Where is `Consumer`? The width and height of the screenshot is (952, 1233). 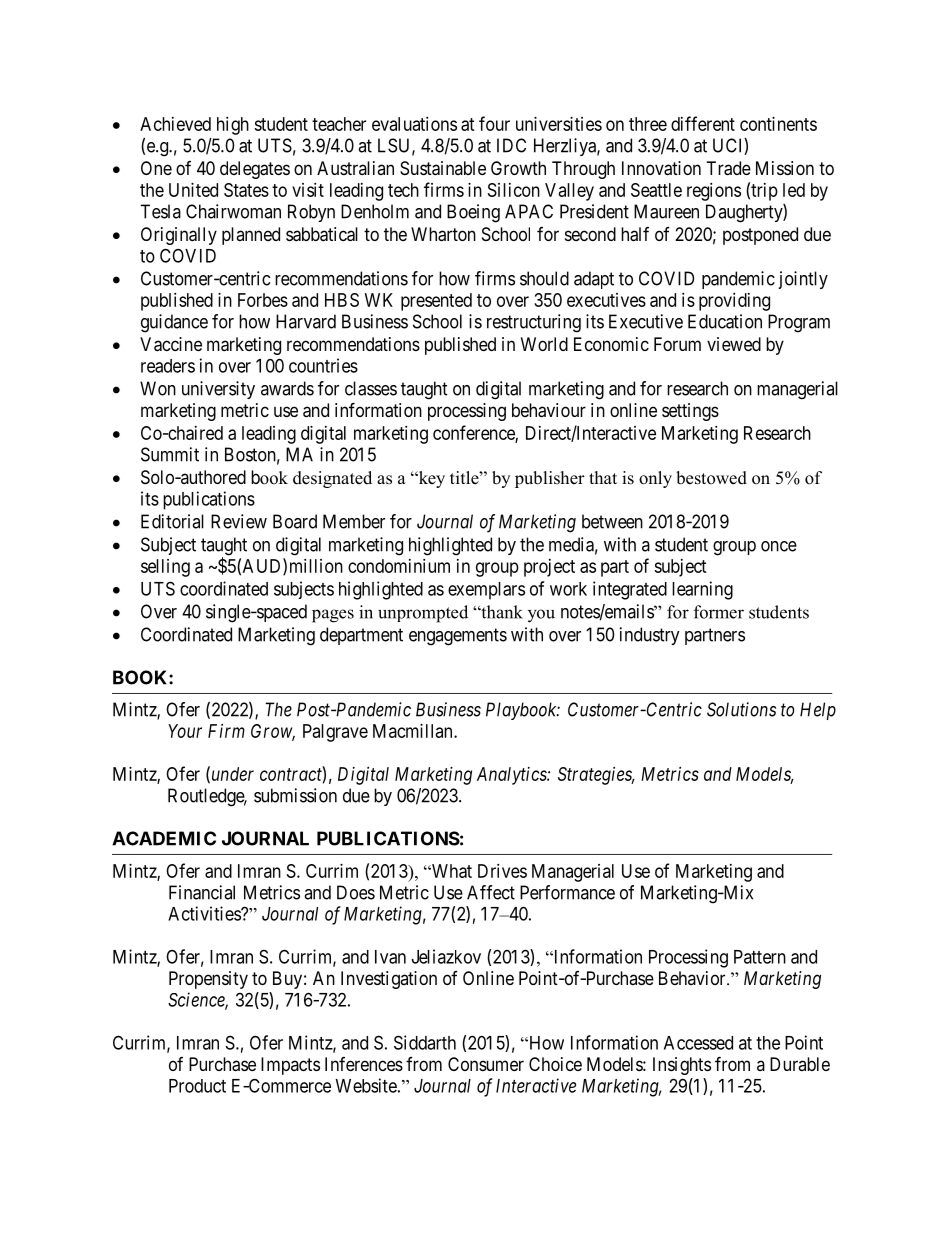
Consumer is located at coordinates (486, 1064).
